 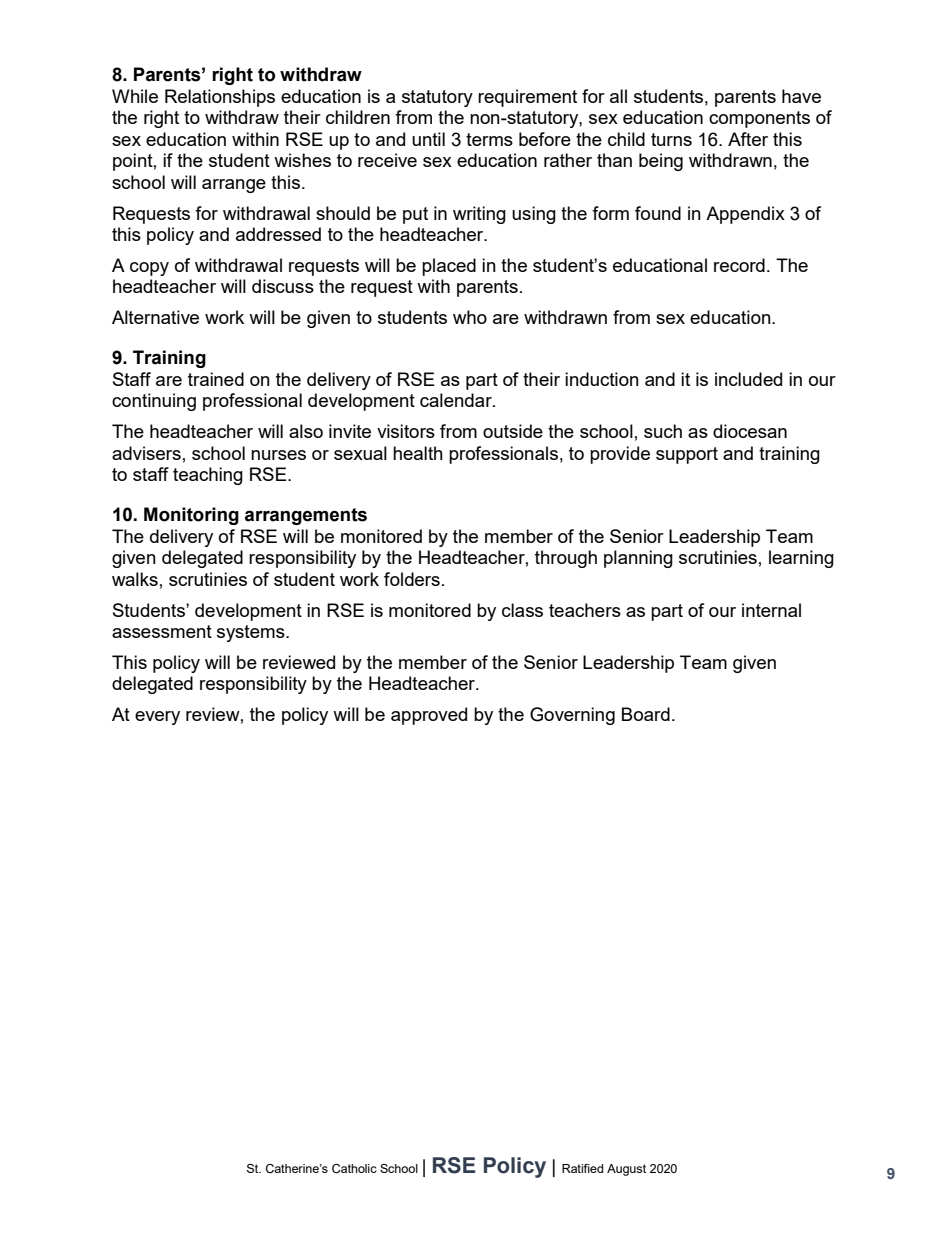 What do you see at coordinates (354, 1168) in the document?
I see `Catholic` at bounding box center [354, 1168].
